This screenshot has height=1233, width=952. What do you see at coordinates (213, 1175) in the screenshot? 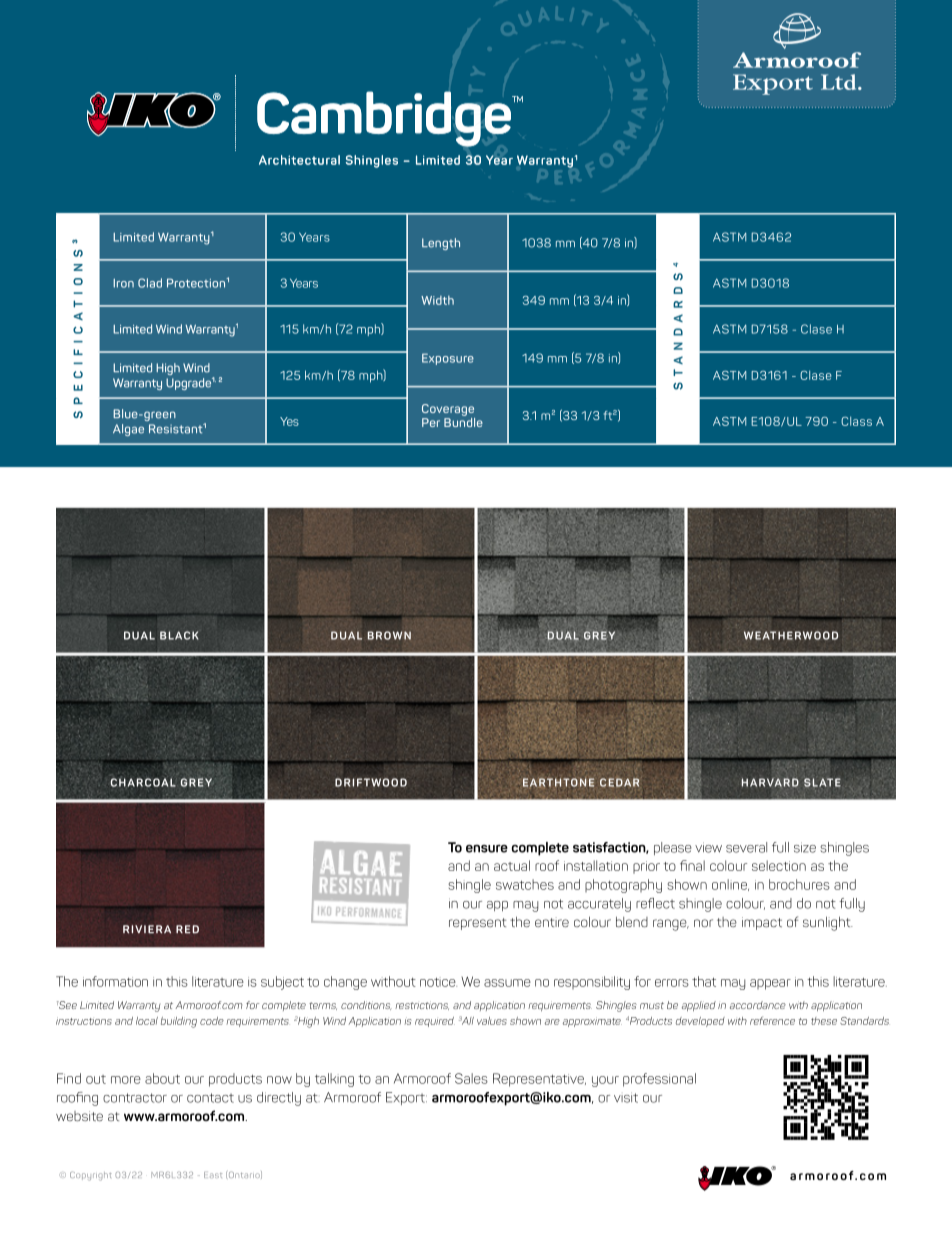
I see `East` at bounding box center [213, 1175].
